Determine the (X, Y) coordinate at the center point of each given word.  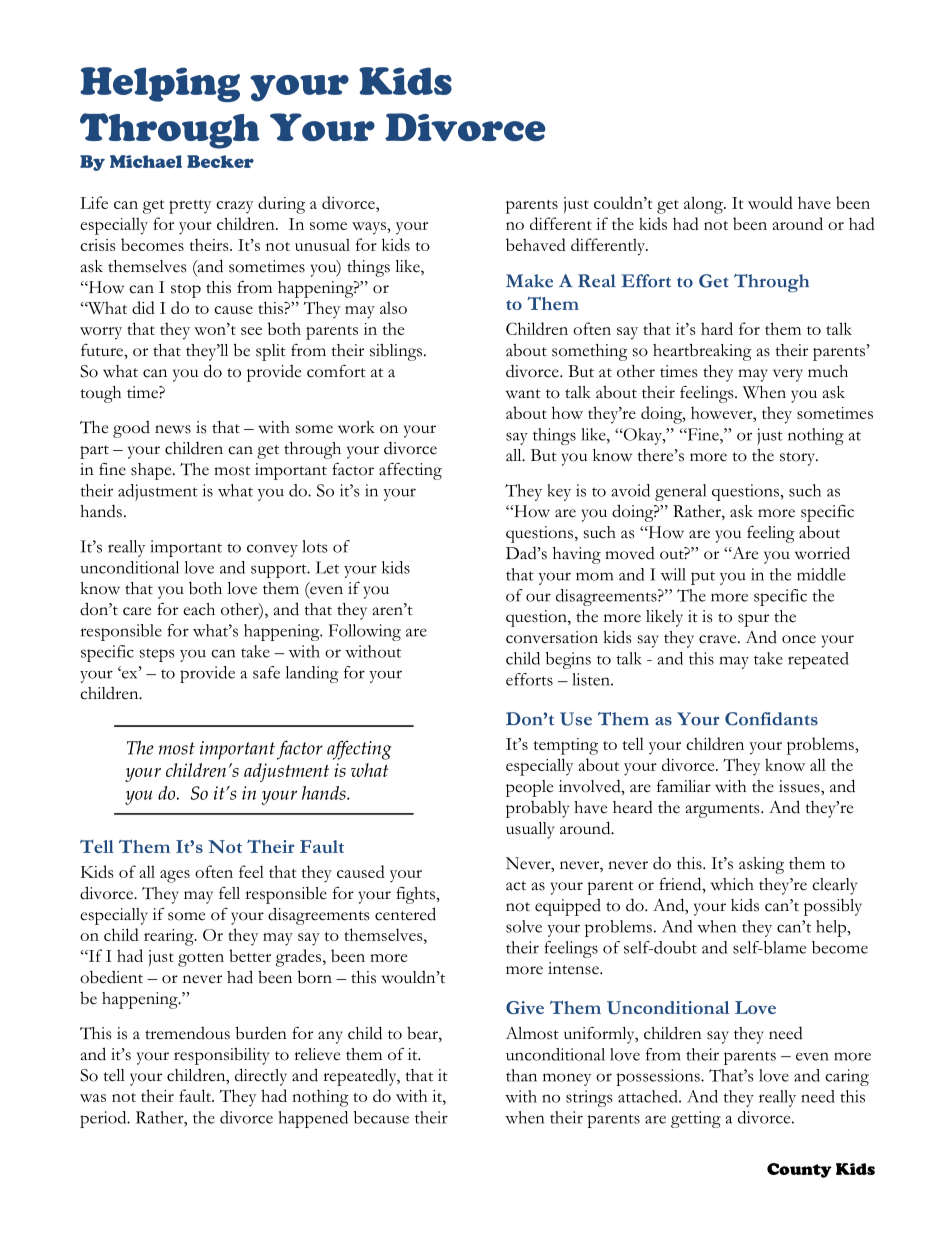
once (799, 639)
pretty (190, 207)
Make (529, 281)
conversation (552, 637)
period (104, 1119)
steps (157, 655)
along (704, 205)
